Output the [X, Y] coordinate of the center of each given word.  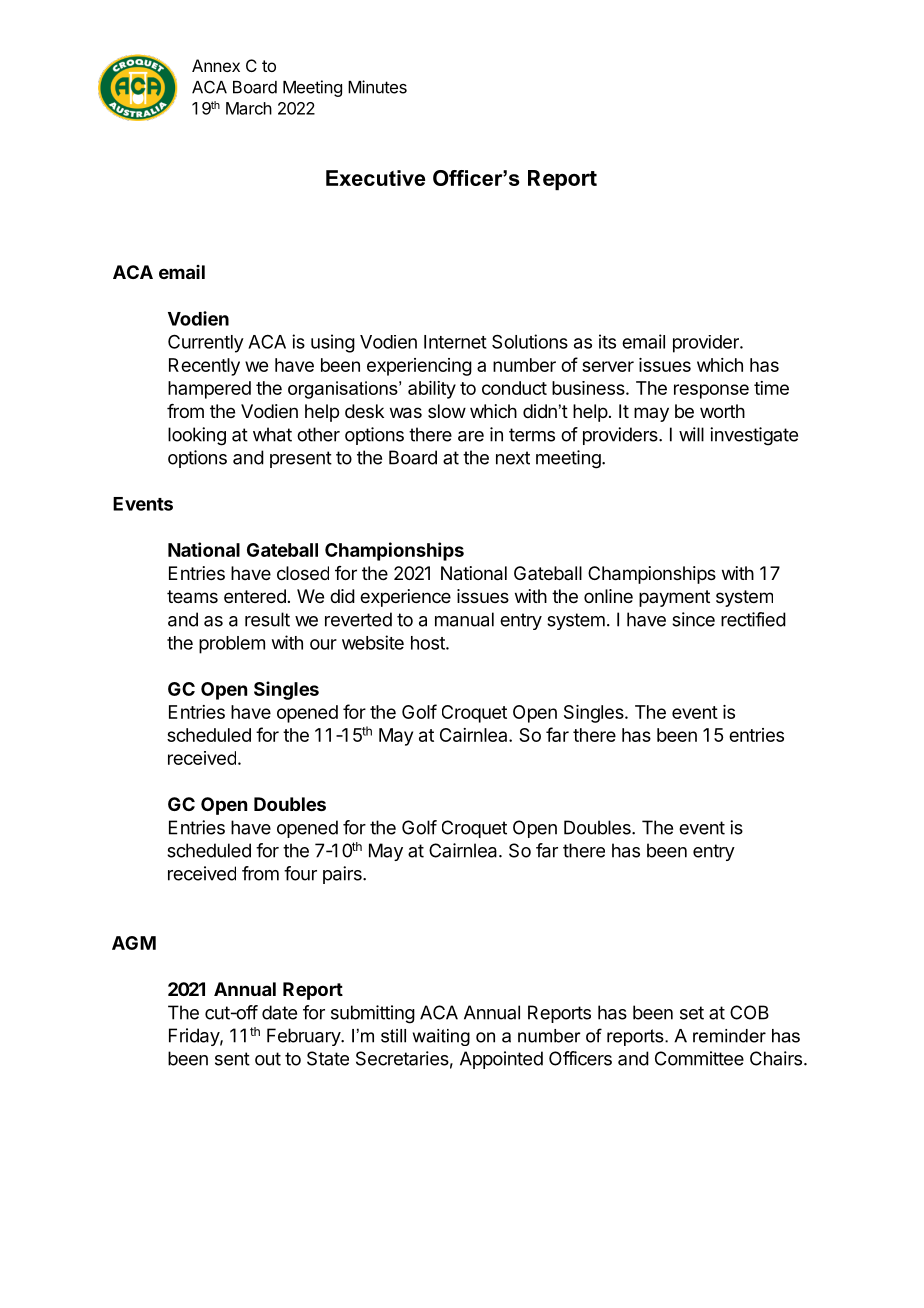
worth [722, 411]
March [249, 108]
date [279, 1012]
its [607, 341]
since [693, 619]
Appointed [501, 1060]
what [272, 434]
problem [232, 645]
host [429, 643]
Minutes [377, 87]
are [471, 436]
